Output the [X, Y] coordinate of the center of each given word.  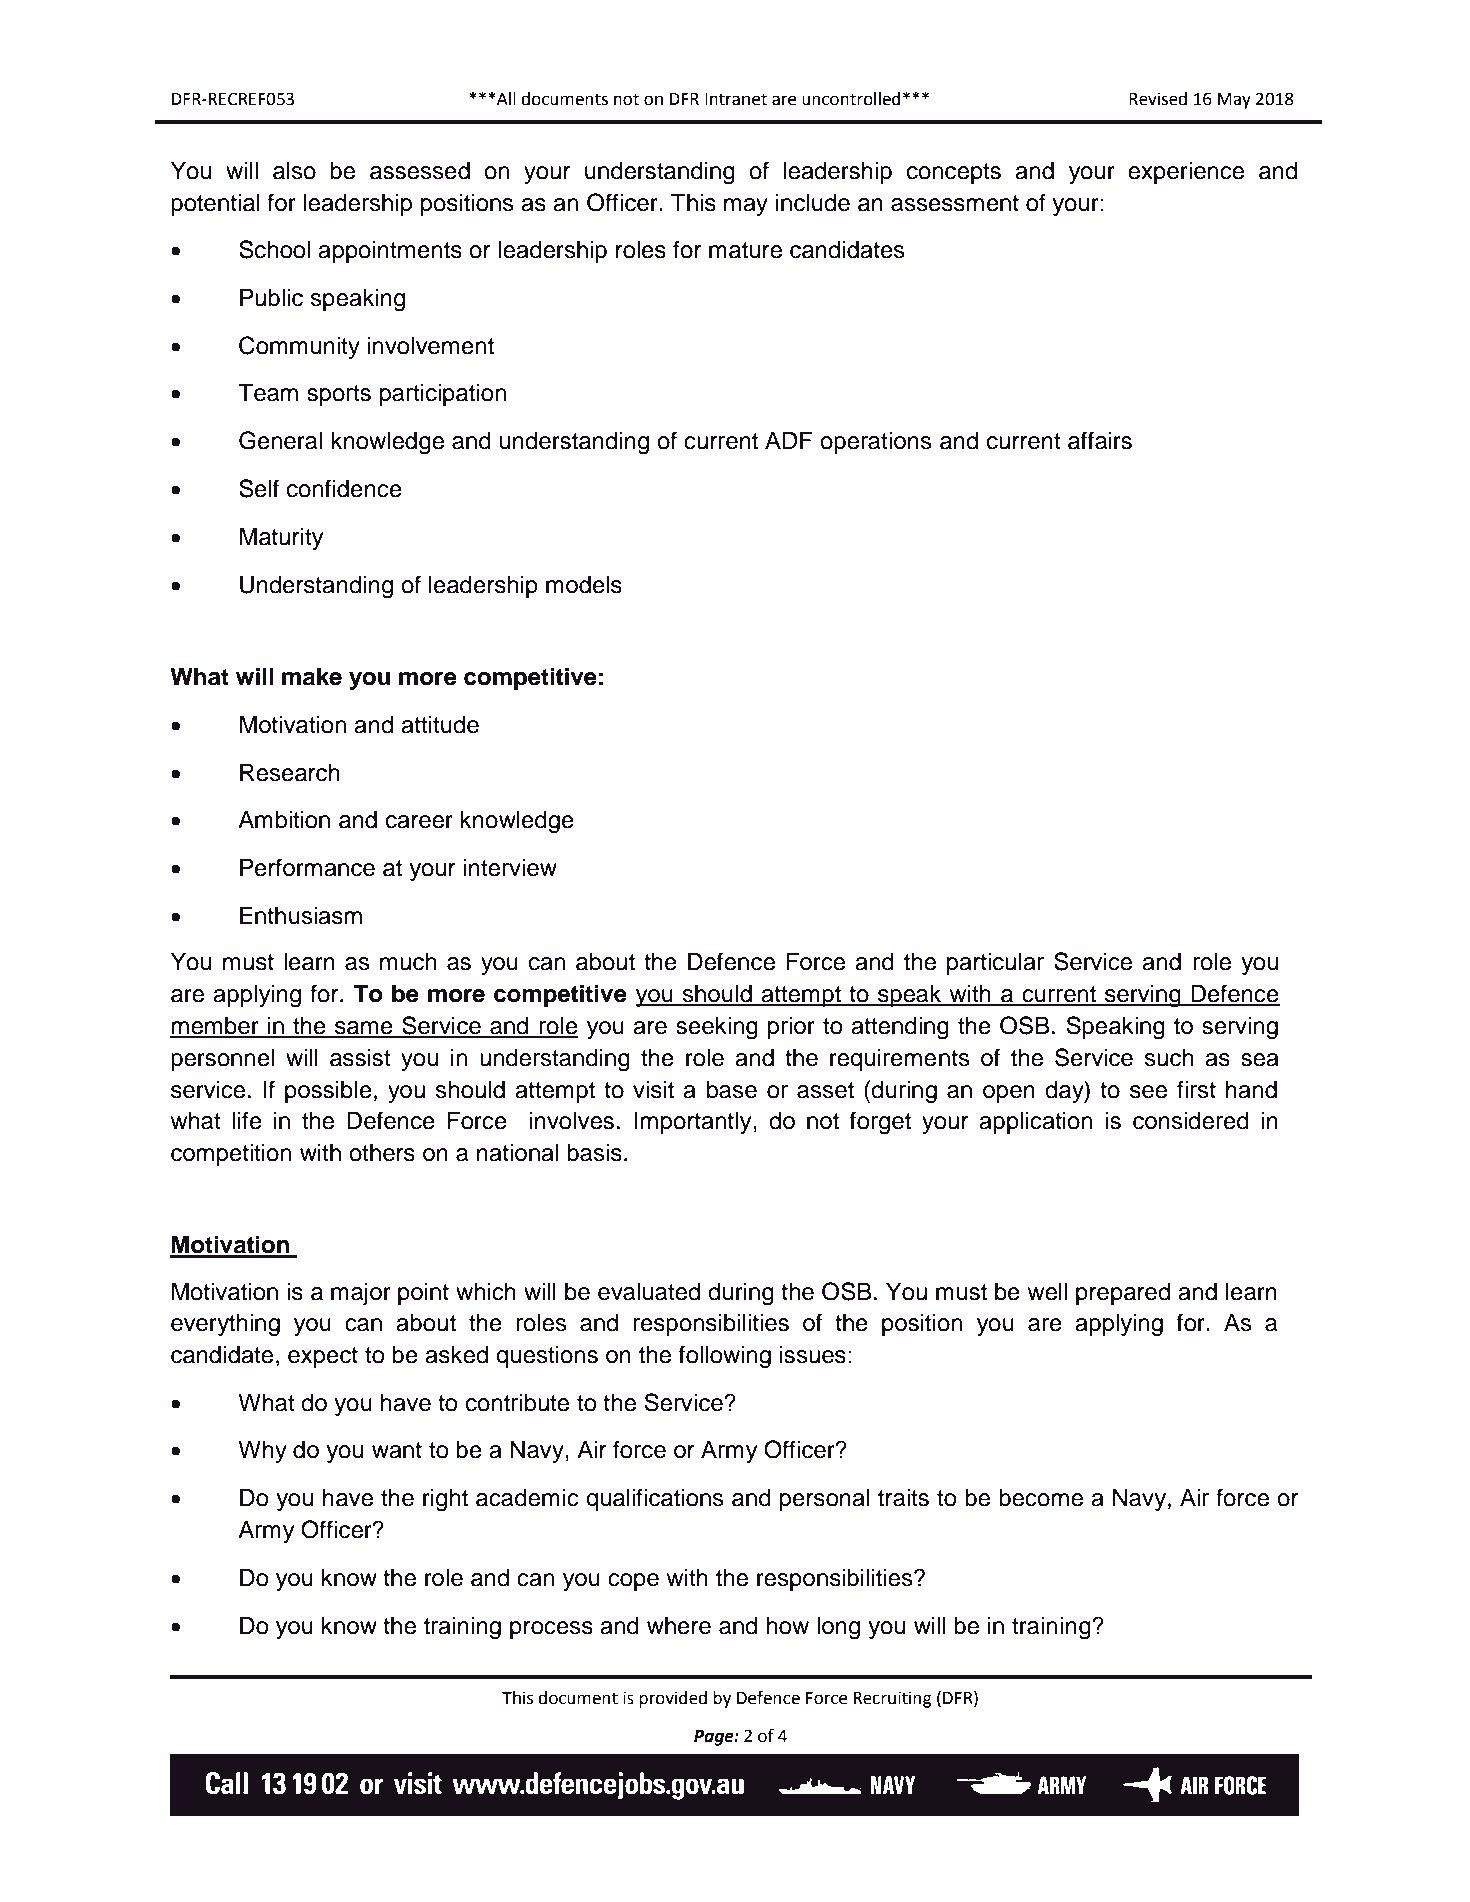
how [787, 1626]
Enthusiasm [301, 915]
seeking [717, 1028]
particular [995, 963]
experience [1186, 172]
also [294, 170]
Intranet [736, 99]
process [551, 1630]
